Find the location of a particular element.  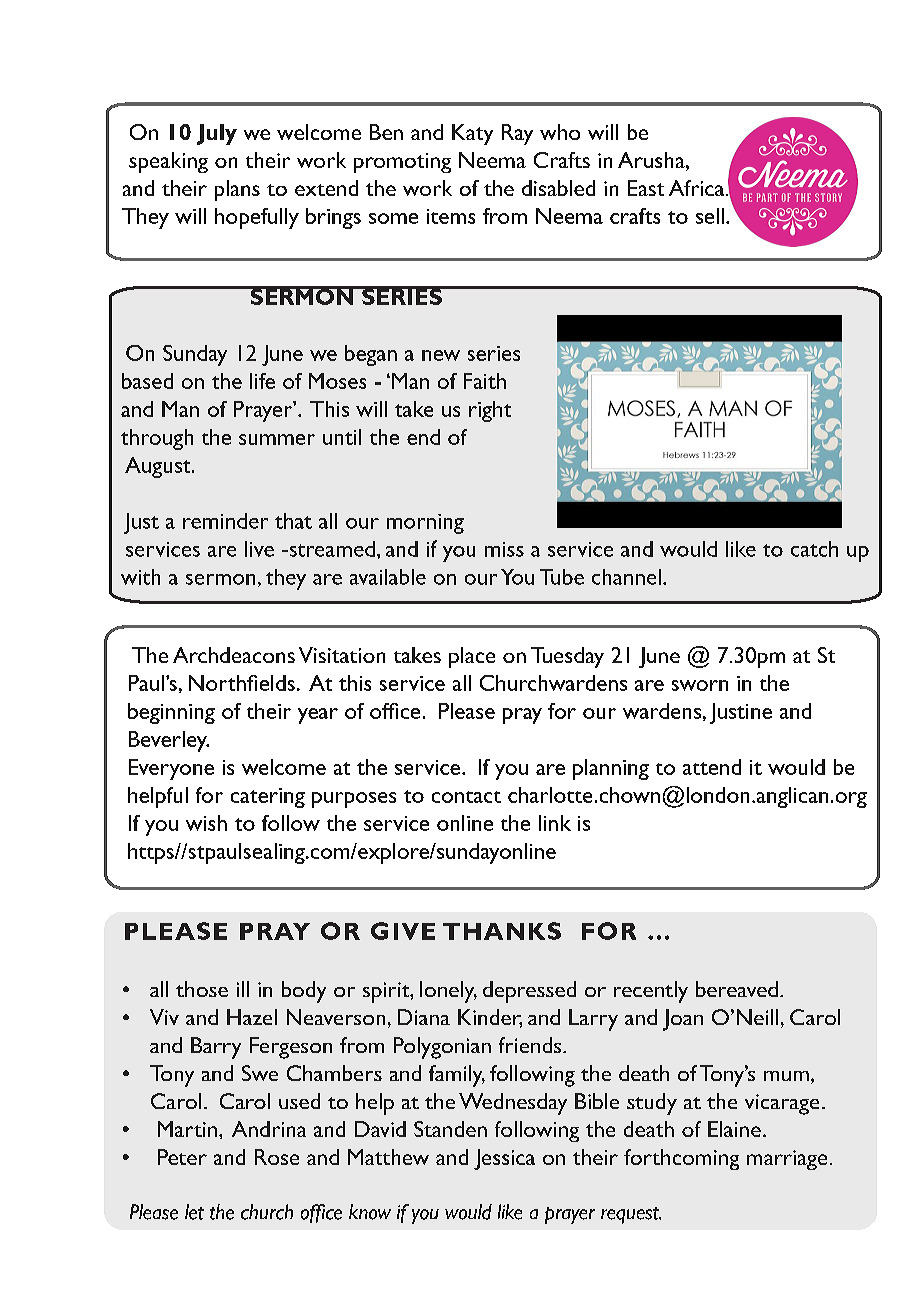

Africa is located at coordinates (698, 188).
